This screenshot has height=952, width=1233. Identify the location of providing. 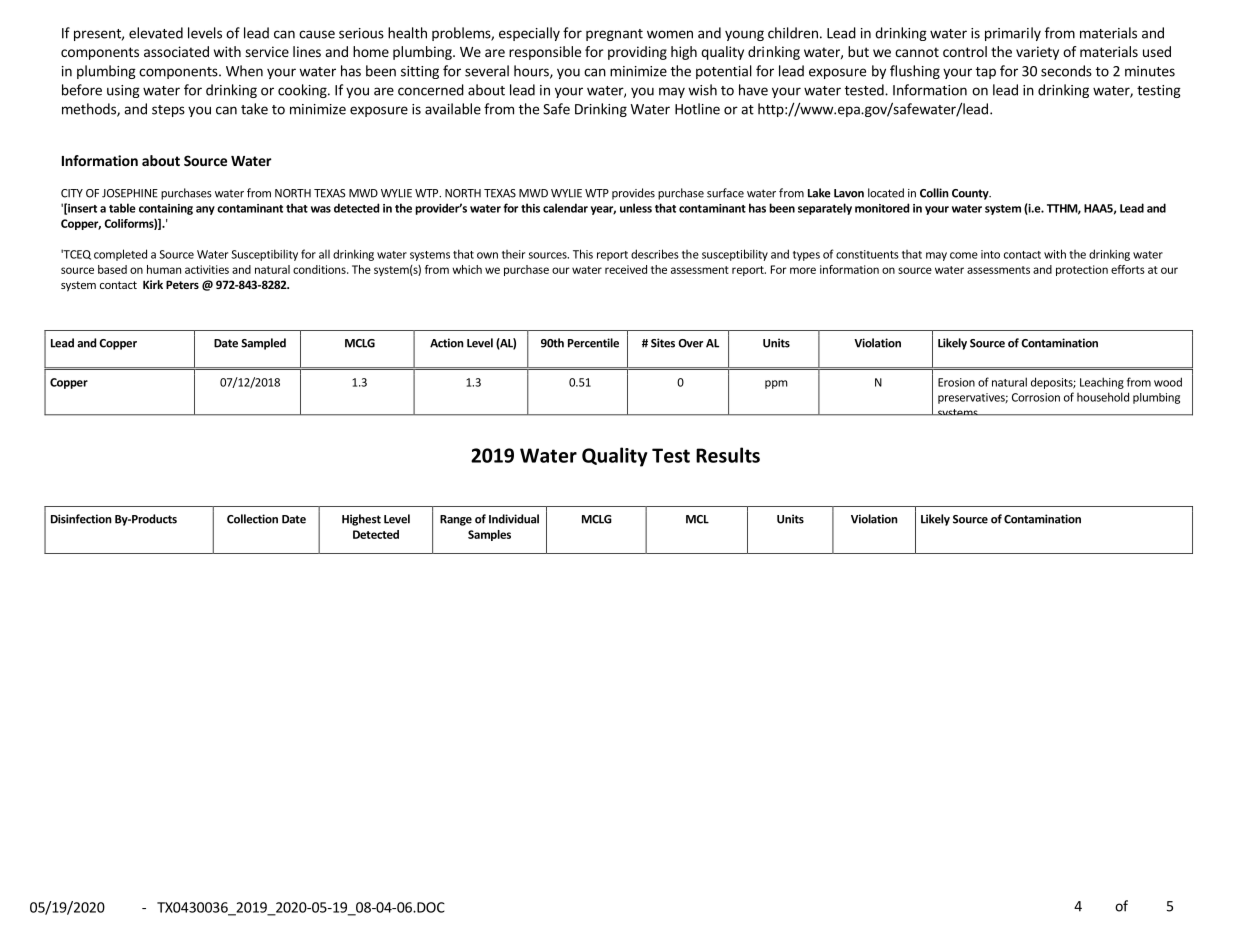
(637, 53).
